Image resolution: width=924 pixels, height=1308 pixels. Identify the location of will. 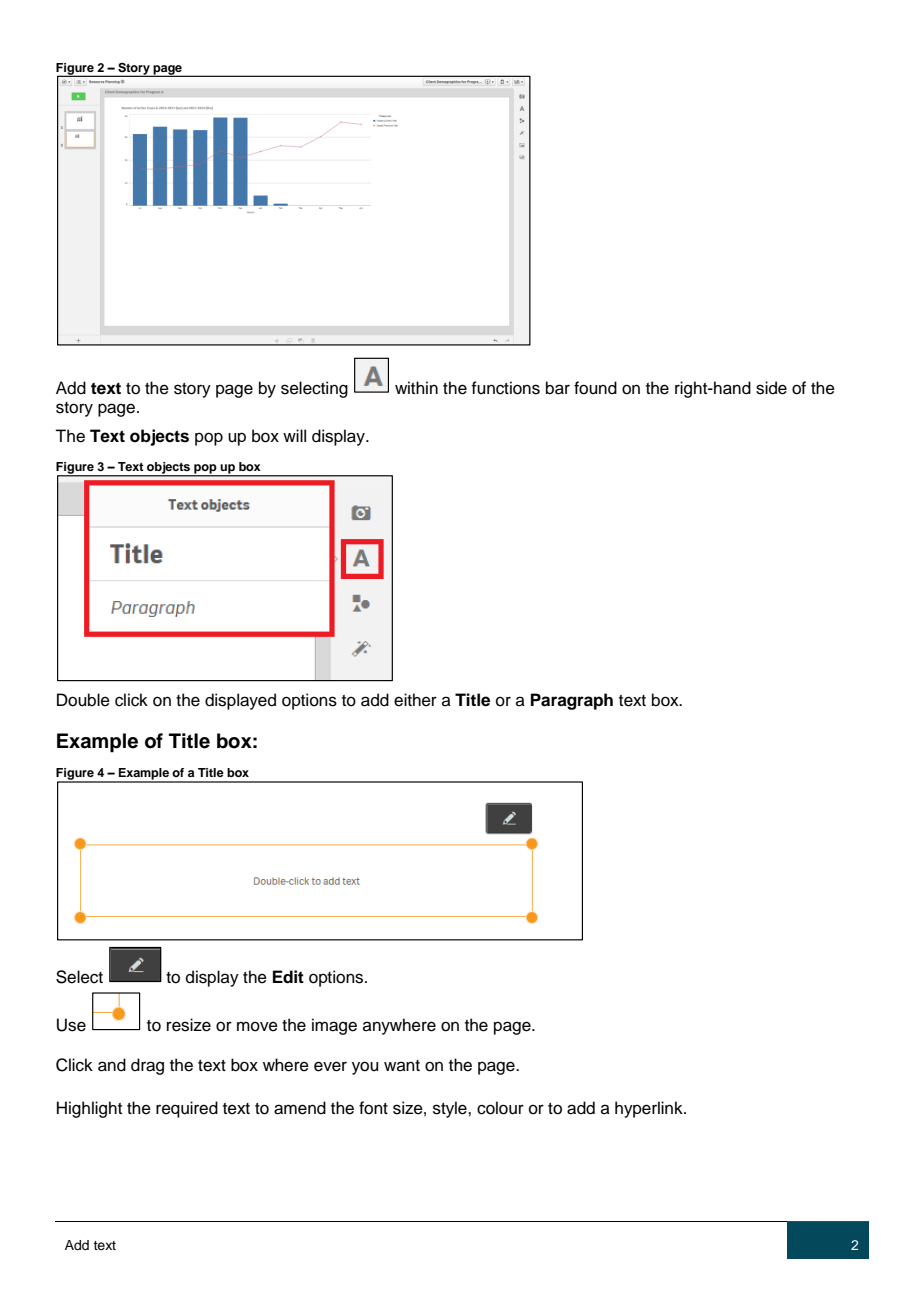
(294, 435).
